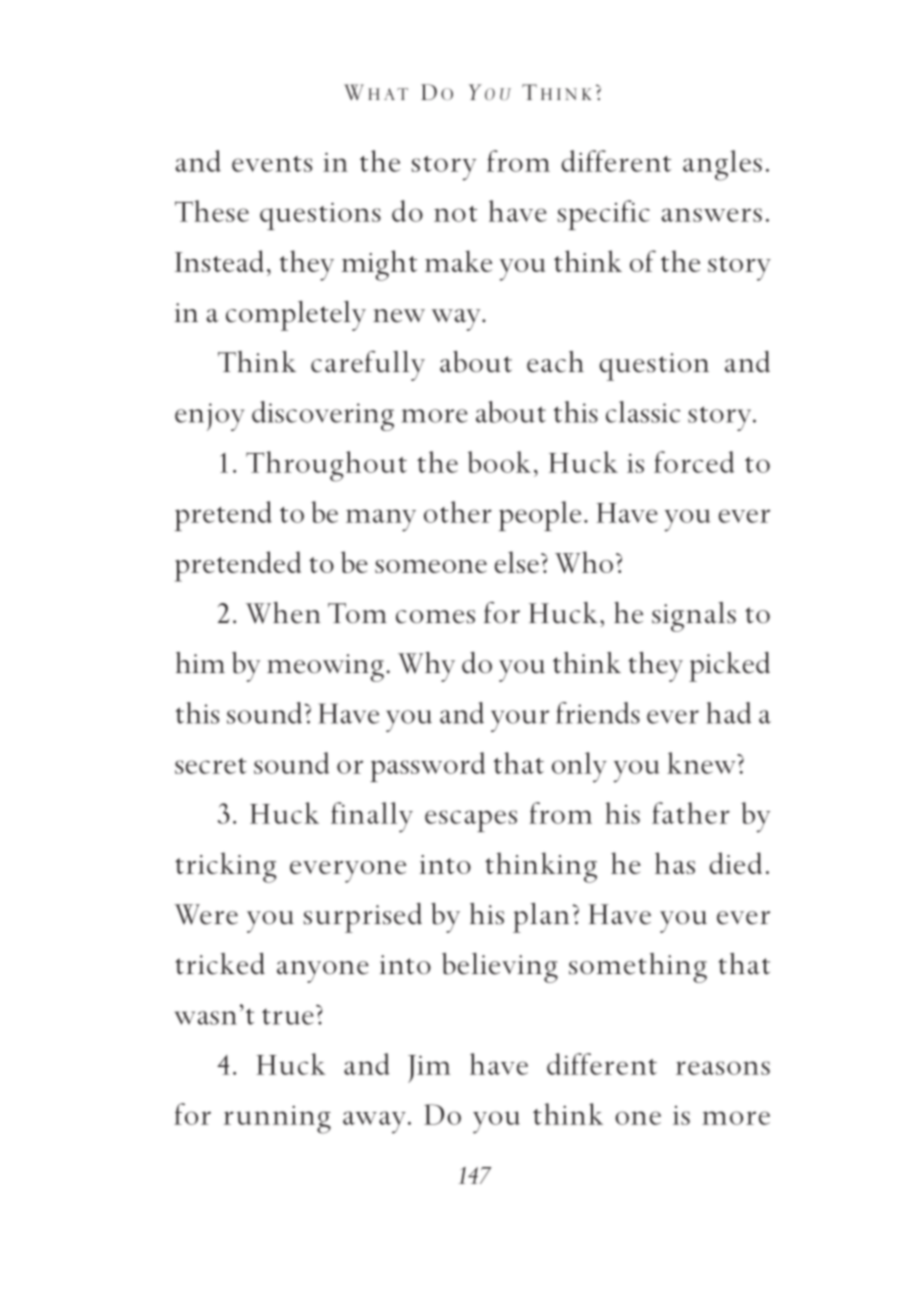 This screenshot has height=1290, width=924. I want to click on enjoy, so click(209, 417).
